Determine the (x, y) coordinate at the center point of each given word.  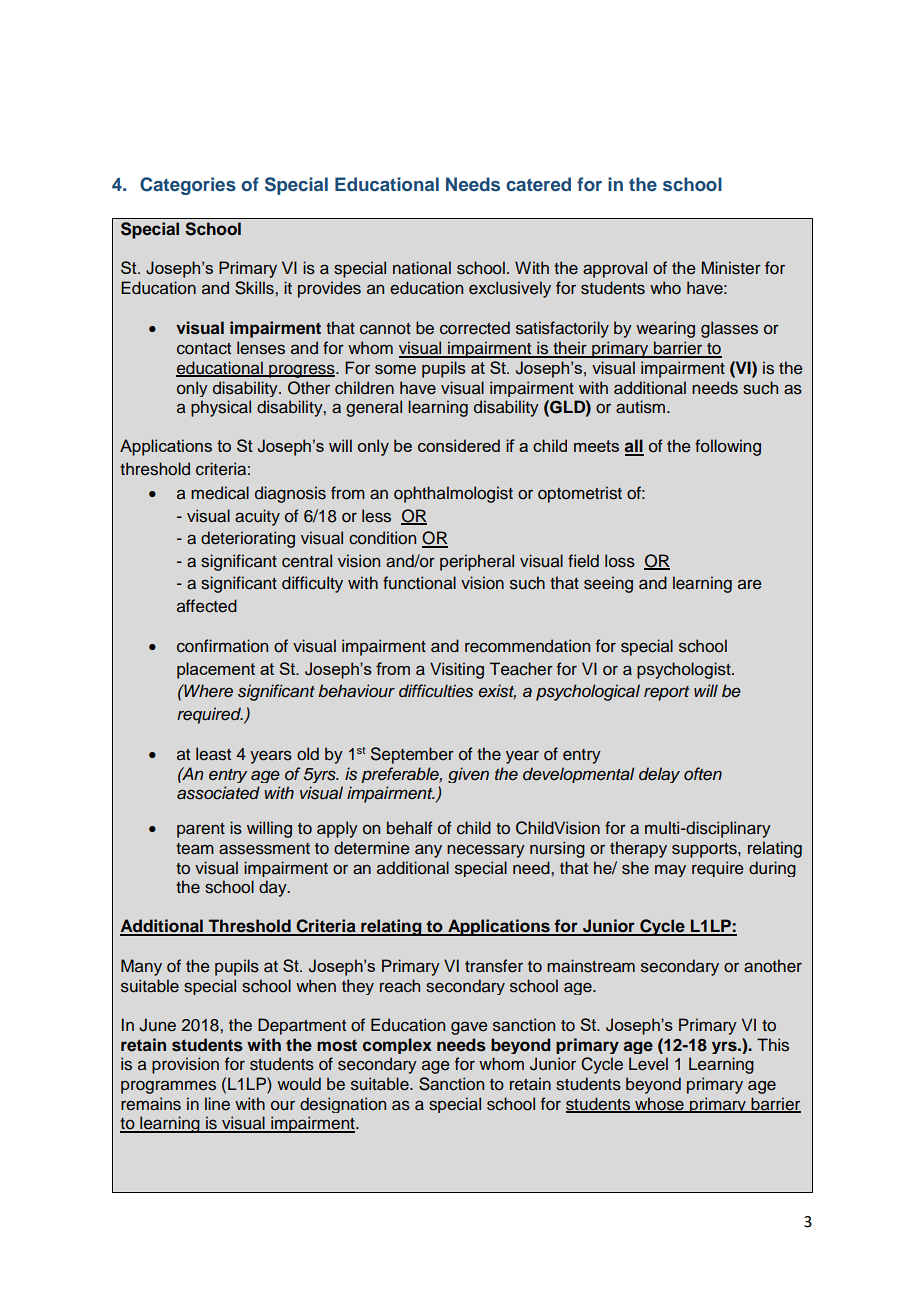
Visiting (457, 670)
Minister (731, 268)
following (728, 447)
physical (221, 408)
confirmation (222, 646)
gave (469, 1028)
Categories (188, 186)
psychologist (685, 670)
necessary (486, 851)
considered (459, 445)
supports (705, 850)
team (195, 849)
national (422, 267)
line (217, 1104)
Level (648, 1064)
